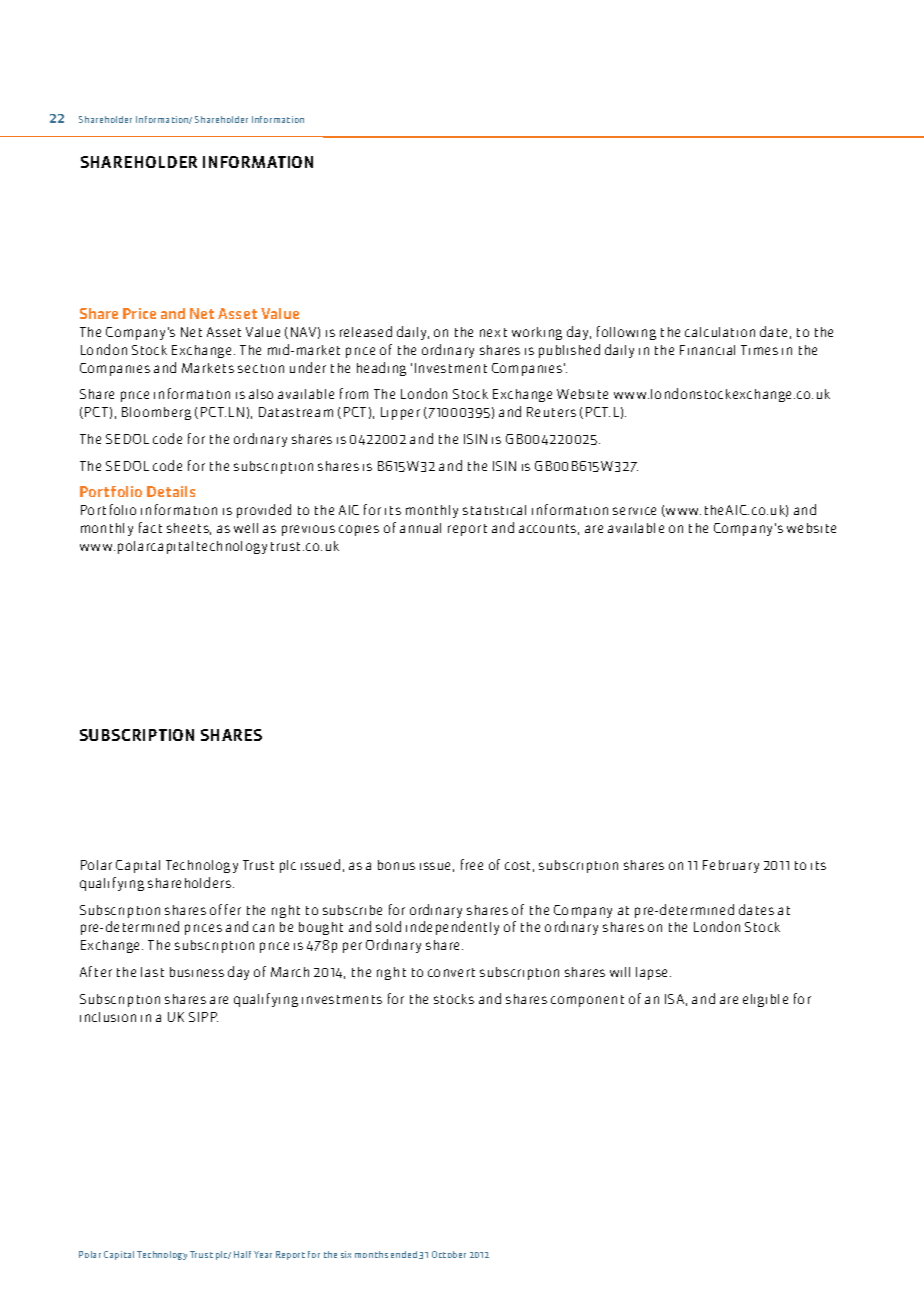 This screenshot has height=1308, width=924. I want to click on lapse, so click(653, 973).
